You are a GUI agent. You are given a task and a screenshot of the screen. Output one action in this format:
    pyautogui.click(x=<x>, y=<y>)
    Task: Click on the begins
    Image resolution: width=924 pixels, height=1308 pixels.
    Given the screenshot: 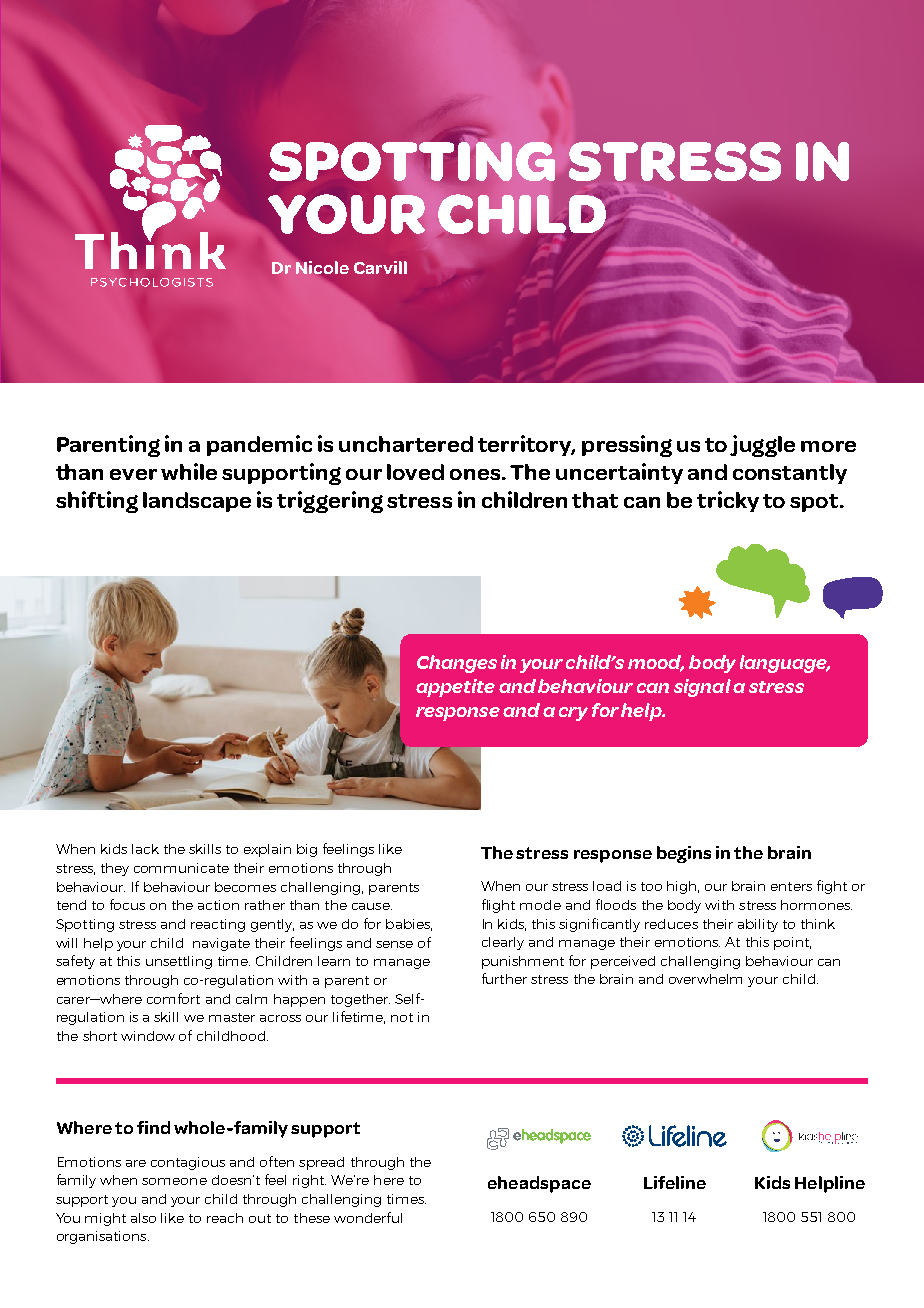 What is the action you would take?
    pyautogui.click(x=684, y=854)
